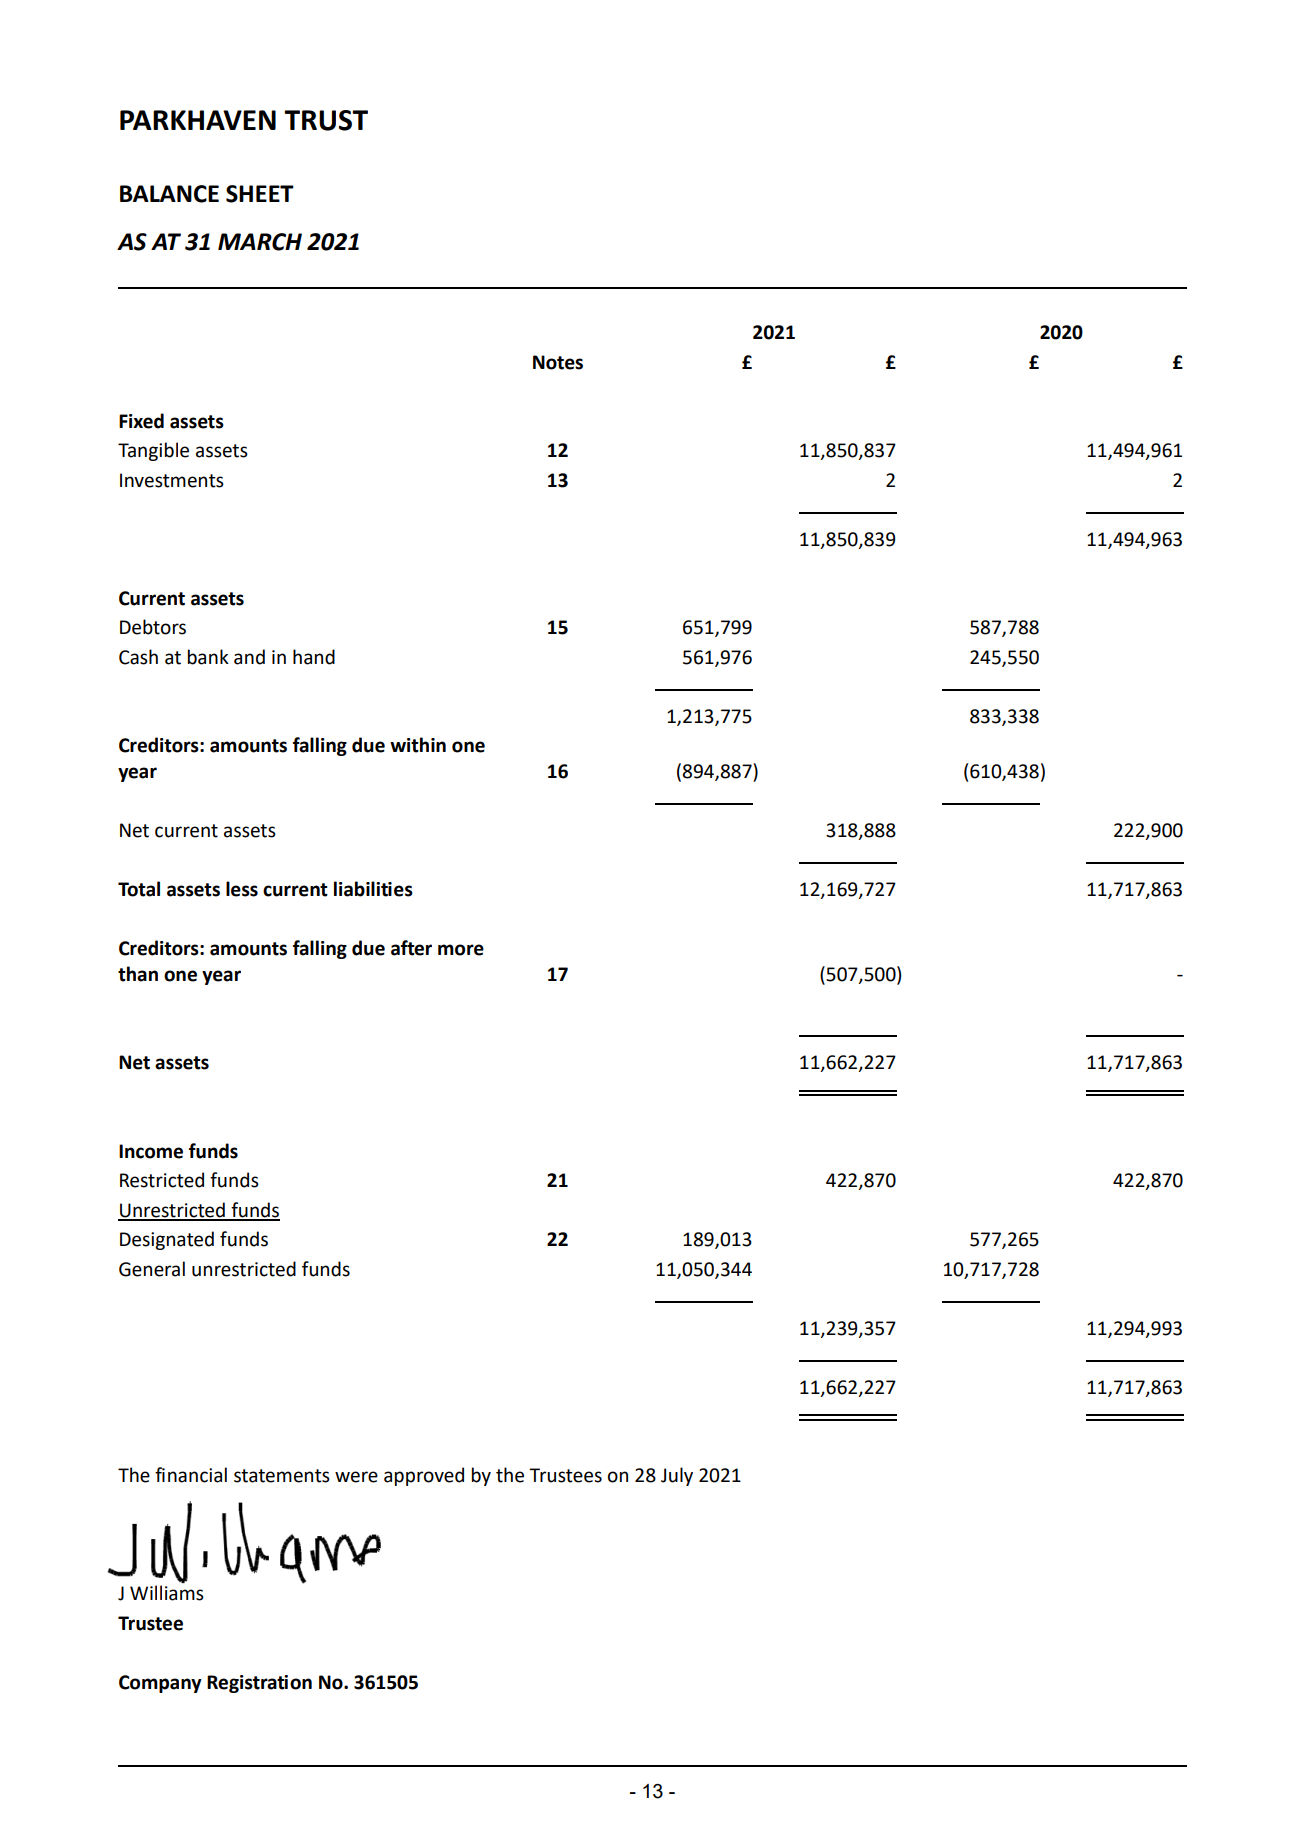 The width and height of the image is (1310, 1846). Describe the element at coordinates (169, 194) in the image. I see `BALANCE` at that location.
